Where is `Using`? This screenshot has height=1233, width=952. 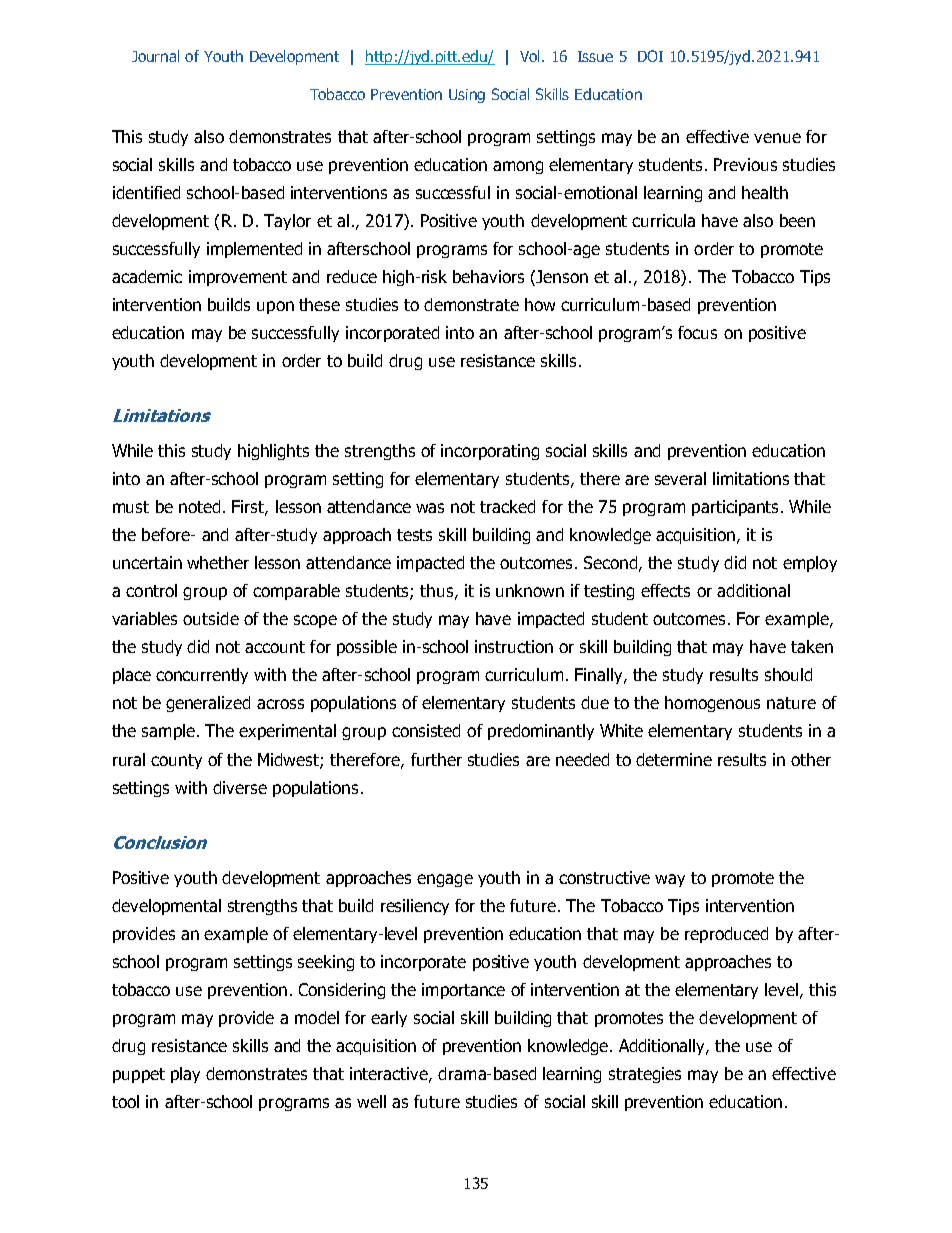 Using is located at coordinates (467, 96).
